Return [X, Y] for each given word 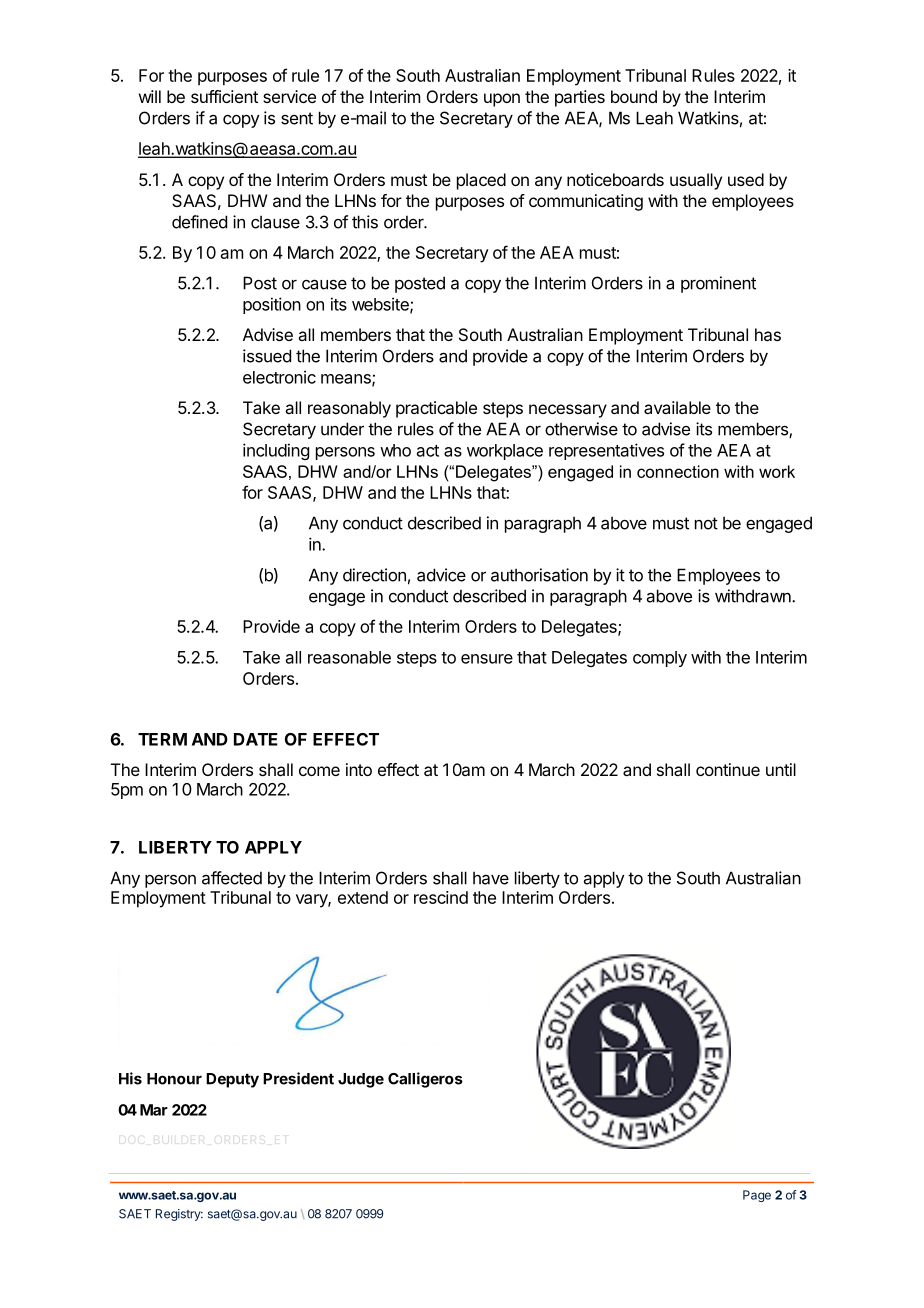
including [276, 451]
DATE [256, 739]
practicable [436, 409]
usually [696, 181]
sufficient [224, 96]
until [781, 769]
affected [232, 878]
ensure [487, 659]
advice [441, 575]
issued [267, 356]
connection [678, 471]
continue [728, 769]
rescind [441, 897]
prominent [718, 284]
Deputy [232, 1080]
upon [502, 100]
